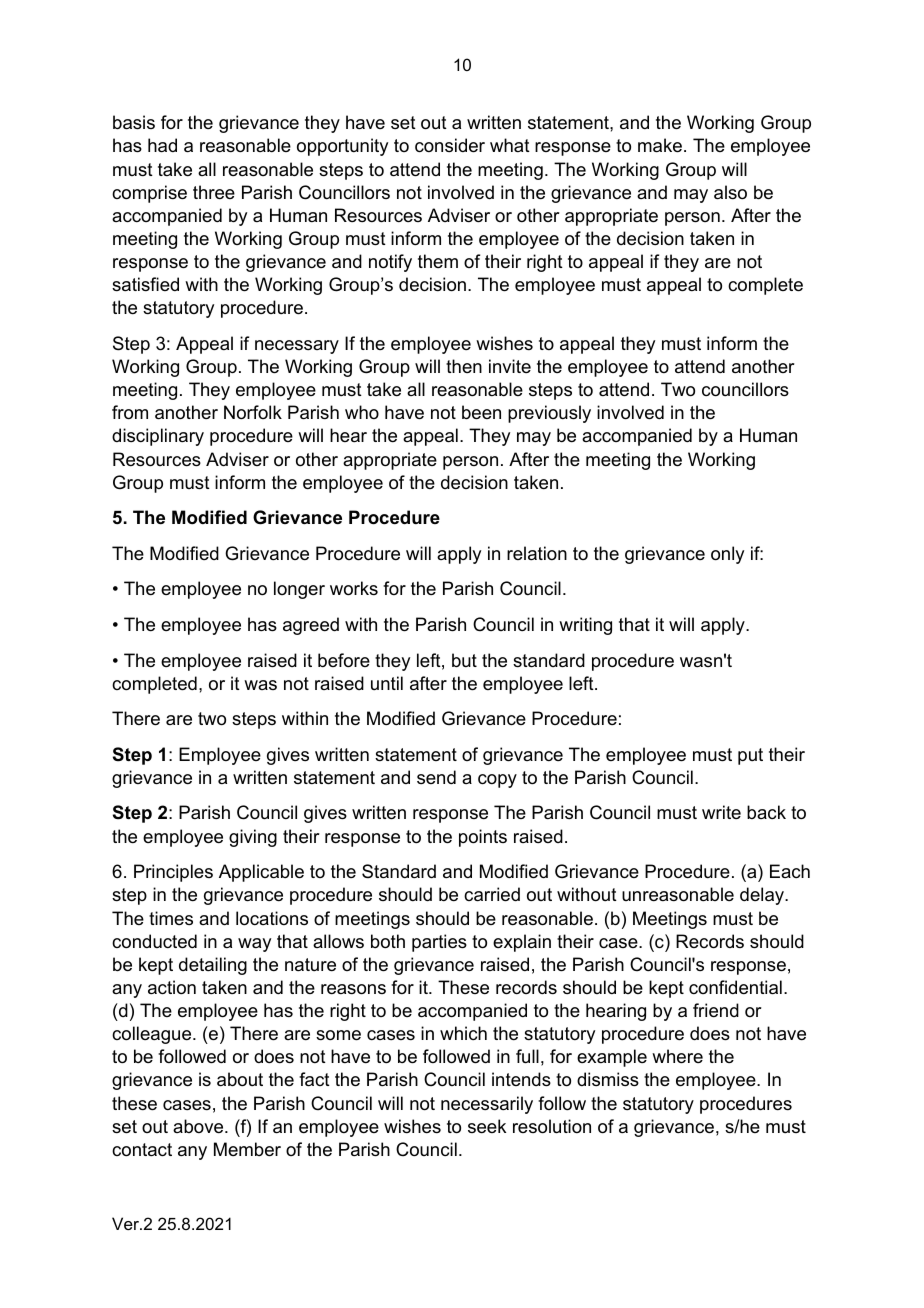 The height and width of the screenshot is (1308, 924). I want to click on send, so click(436, 777).
